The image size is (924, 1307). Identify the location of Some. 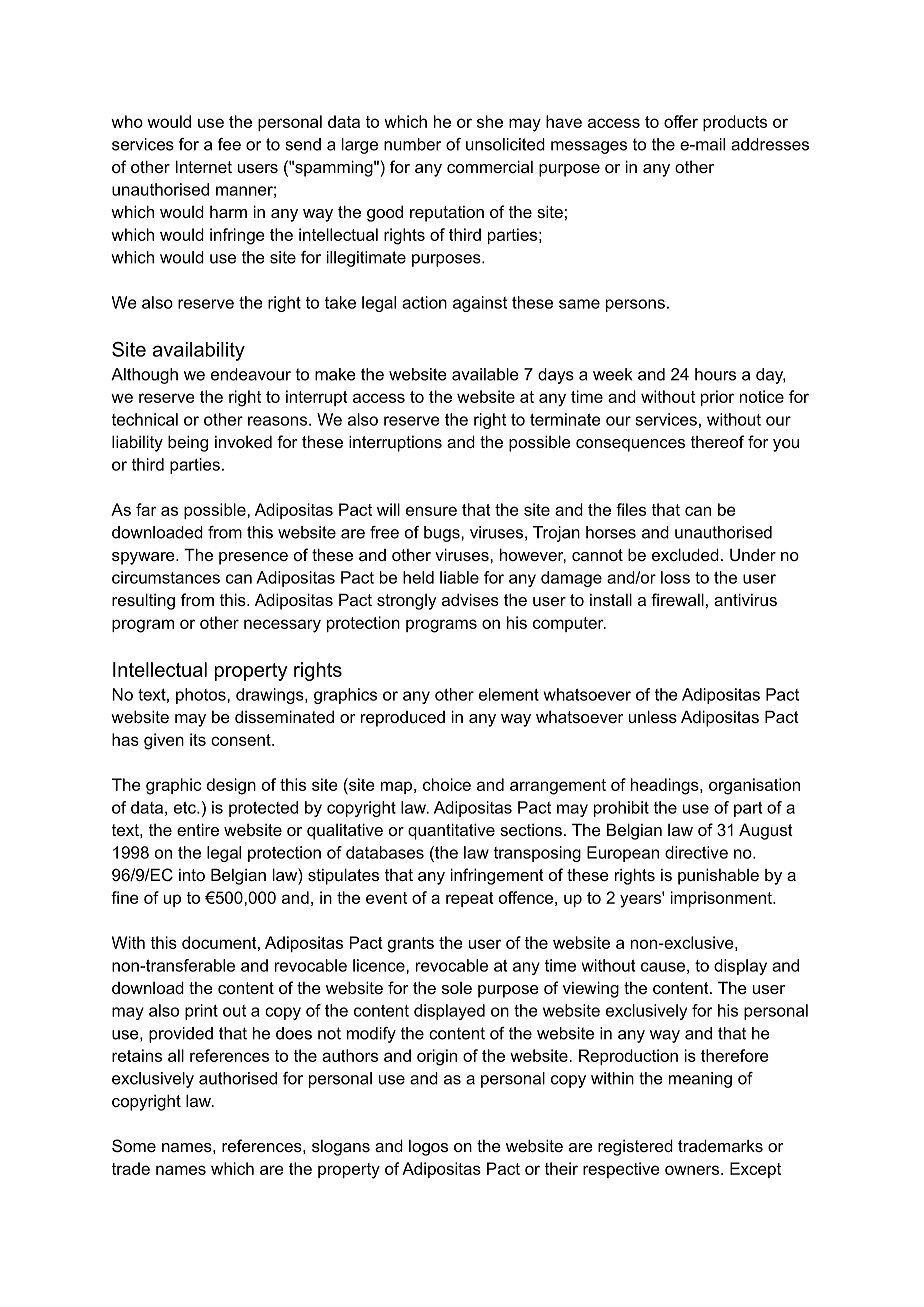
(134, 1145).
